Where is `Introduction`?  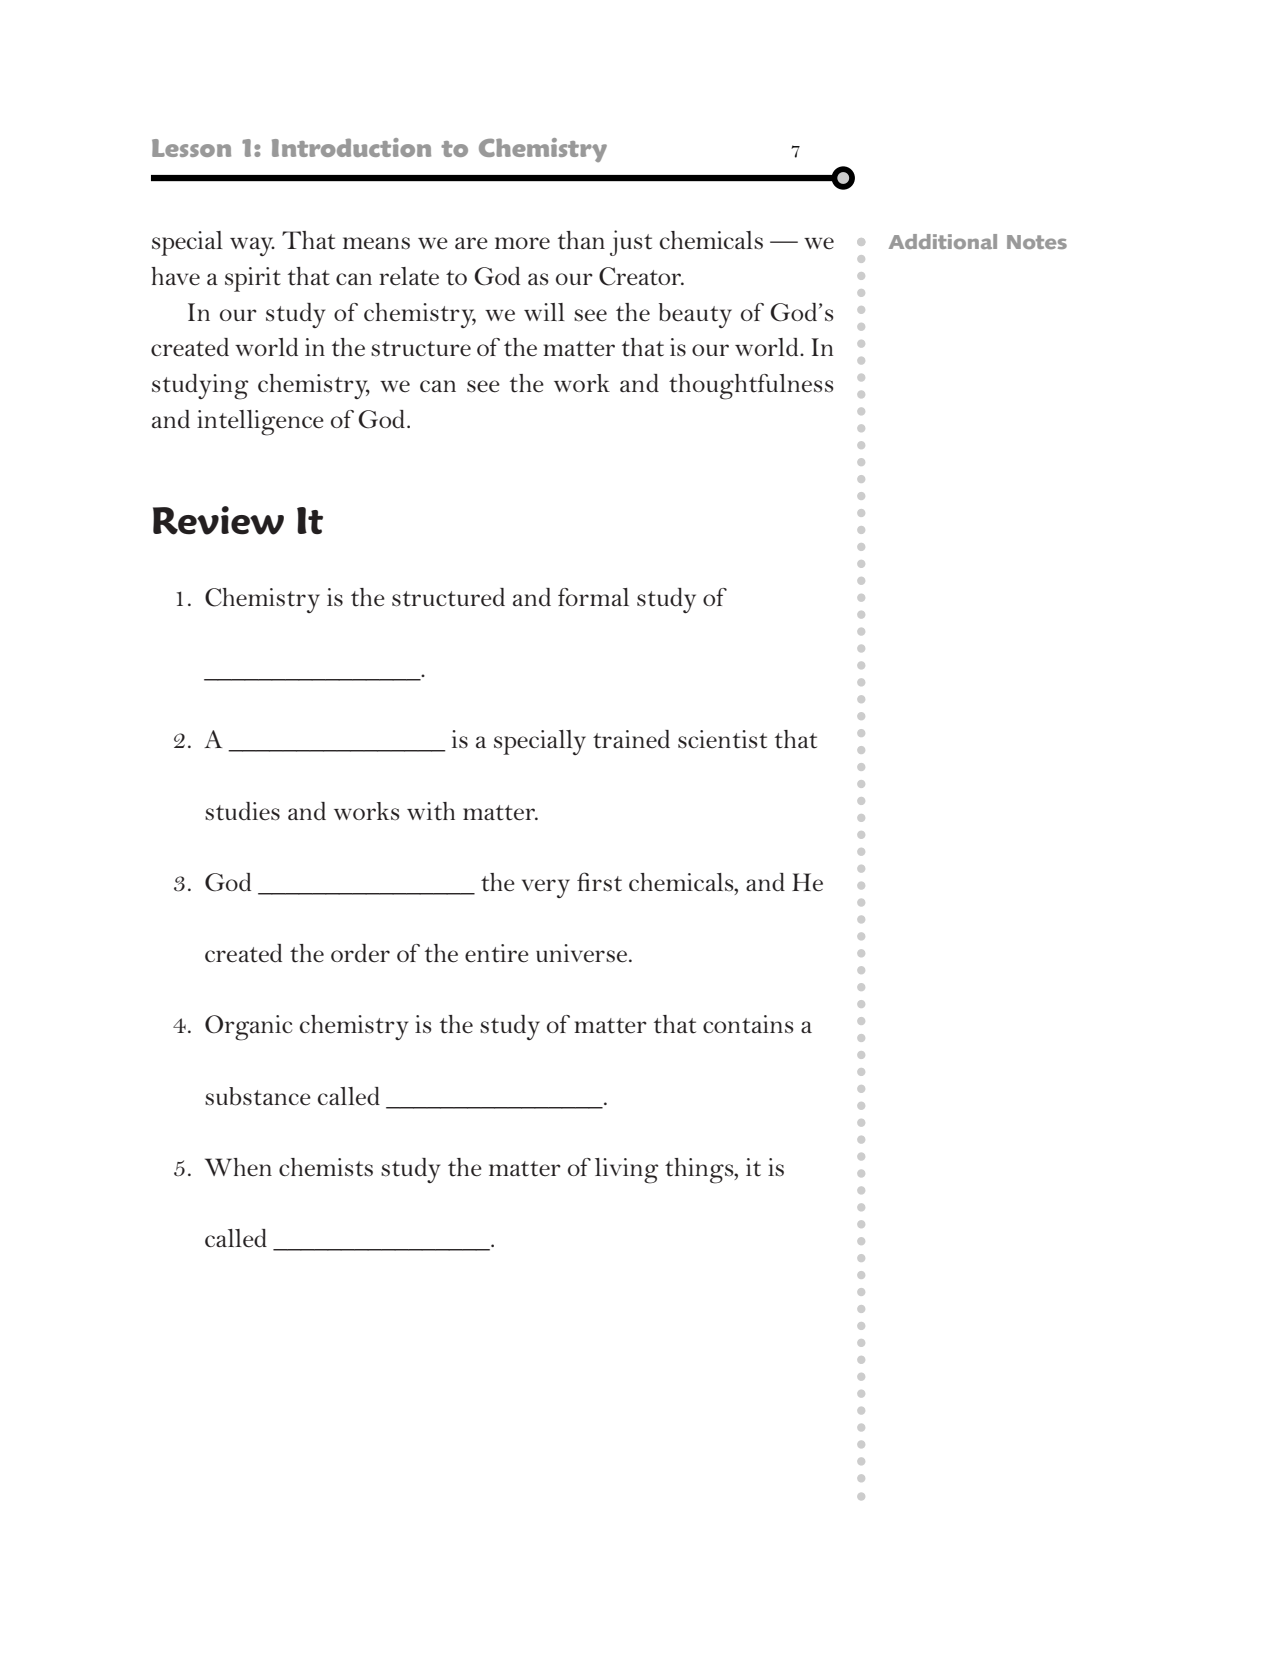 Introduction is located at coordinates (351, 147).
